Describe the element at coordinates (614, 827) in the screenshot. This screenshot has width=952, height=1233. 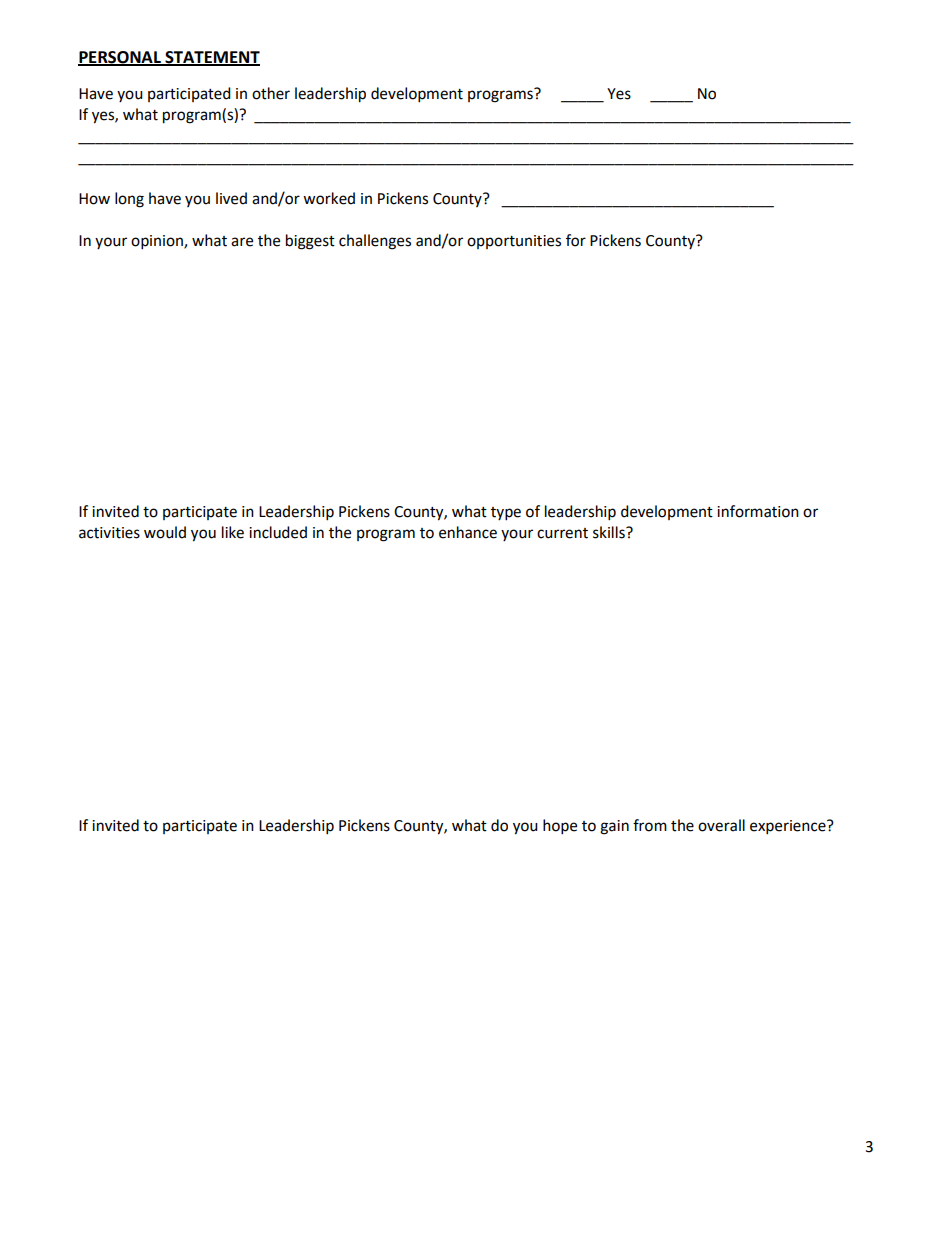
I see `gain` at that location.
